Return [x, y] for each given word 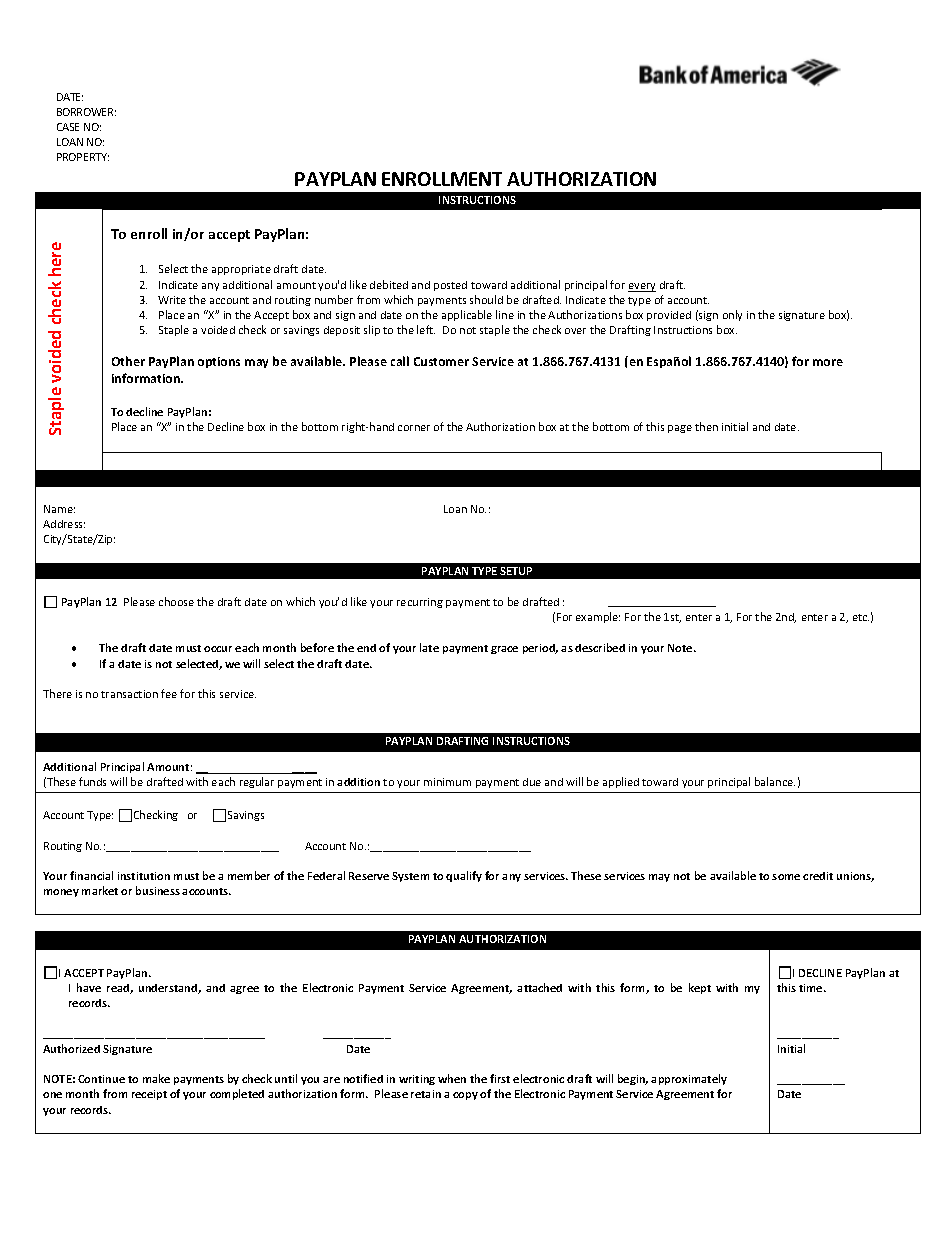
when [452, 1078]
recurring [420, 603]
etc [861, 617]
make [156, 1078]
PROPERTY [83, 157]
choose [176, 601]
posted [450, 286]
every [642, 287]
